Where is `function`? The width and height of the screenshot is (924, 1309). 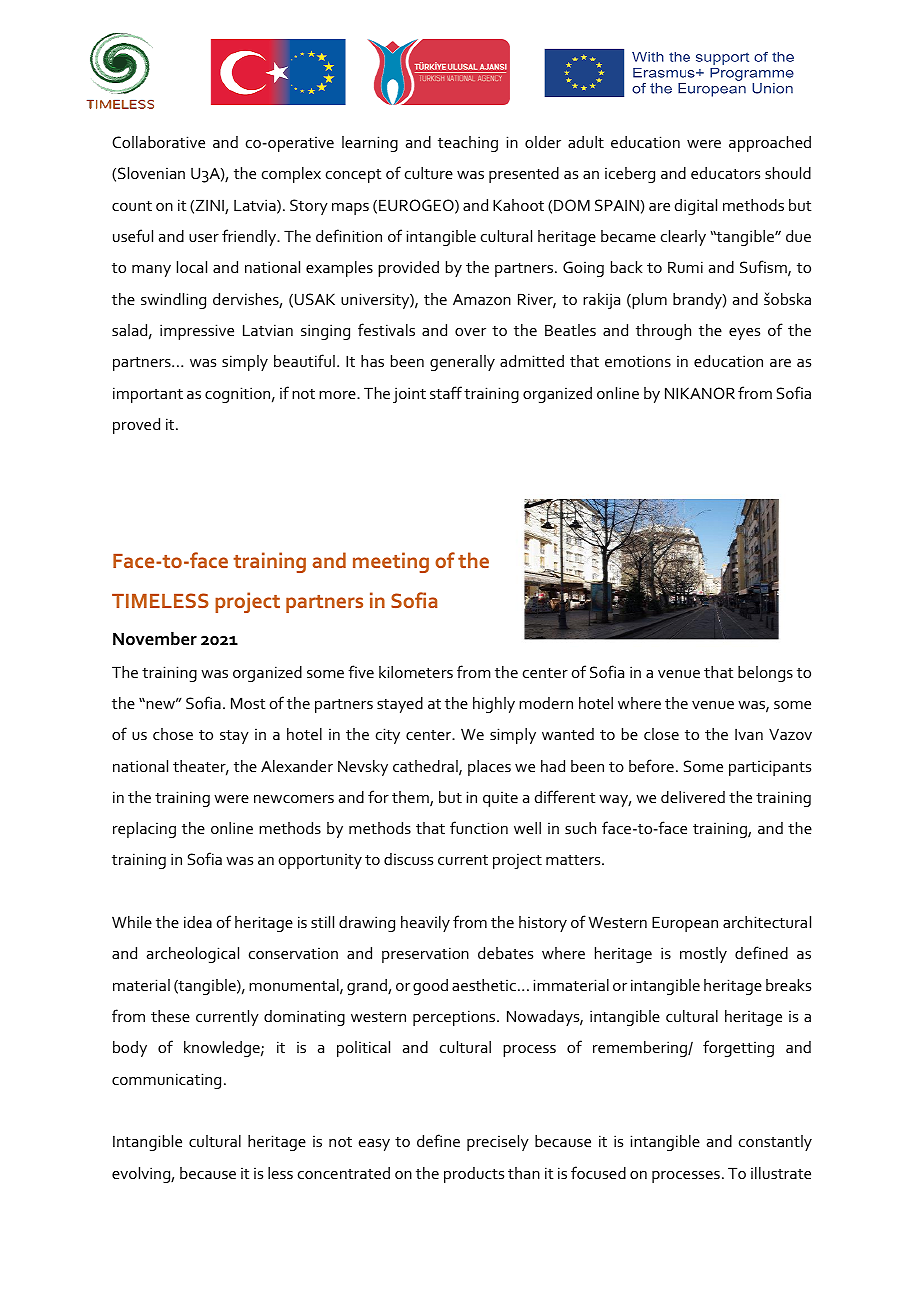 function is located at coordinates (479, 827).
